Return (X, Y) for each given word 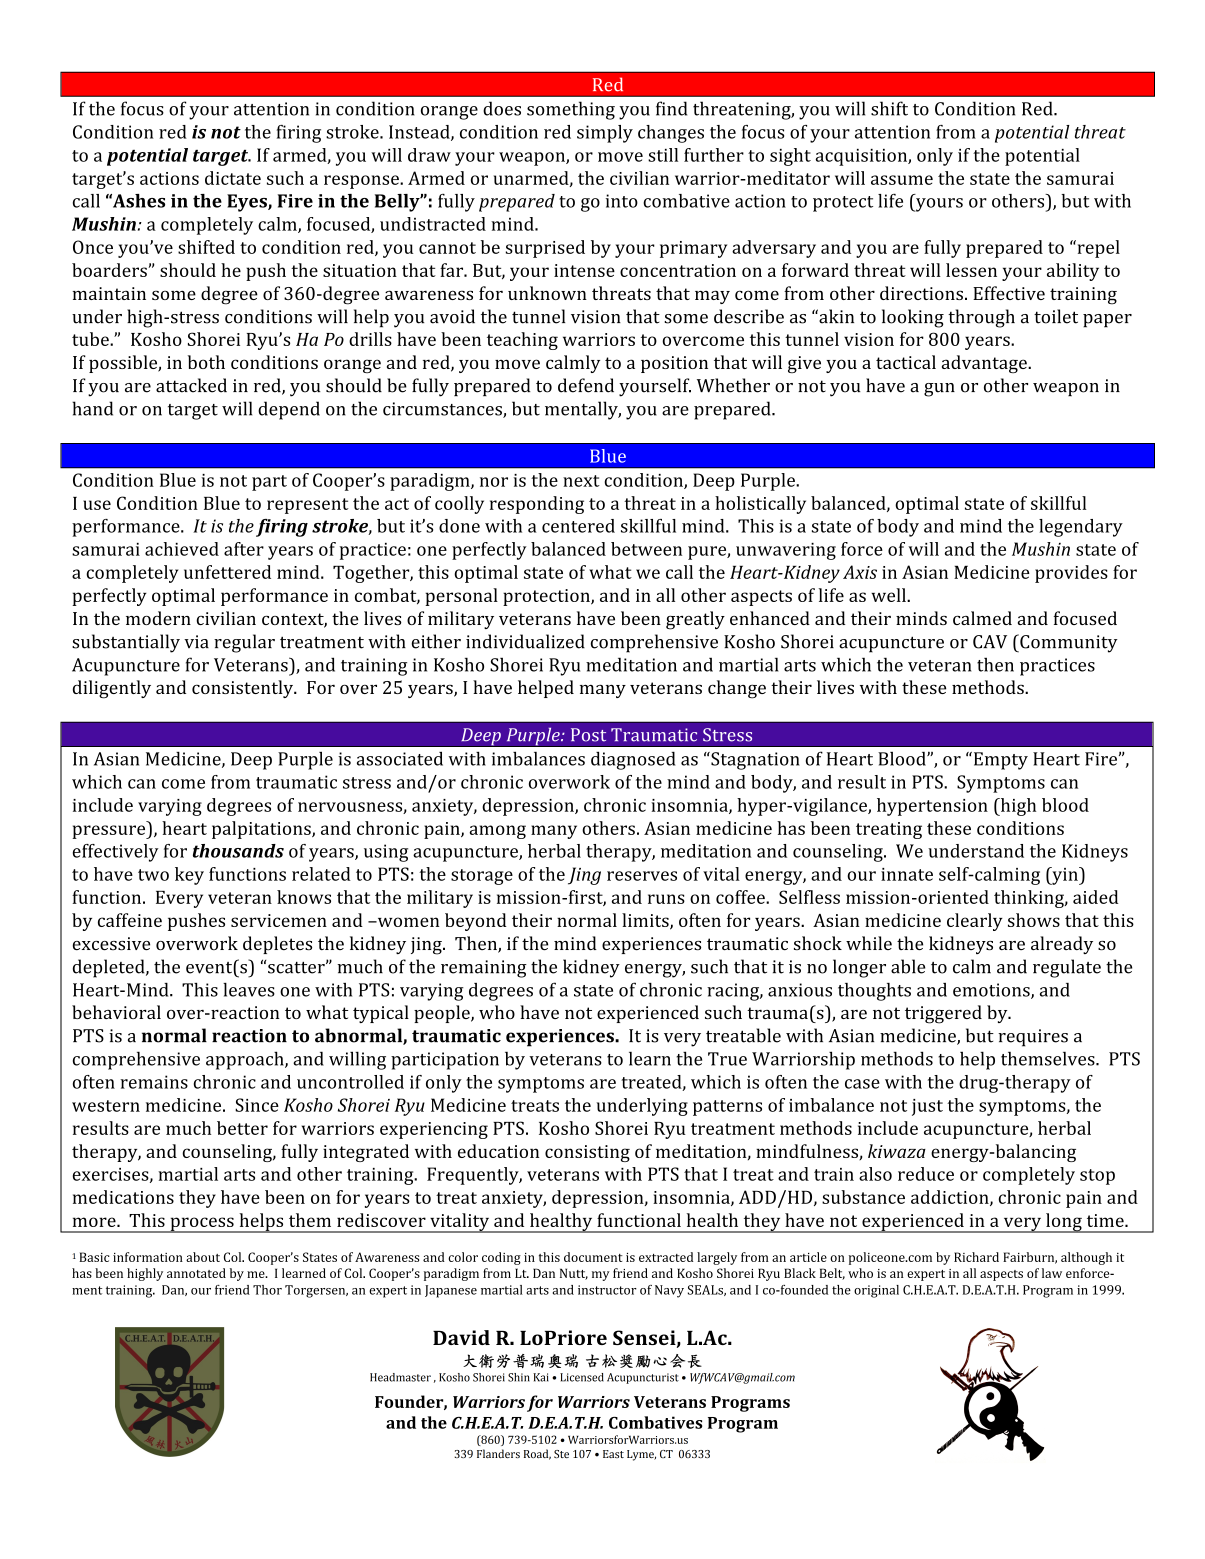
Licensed (582, 1377)
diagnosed (633, 760)
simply (605, 134)
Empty (999, 761)
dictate (233, 178)
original (876, 1291)
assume (902, 180)
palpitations (262, 830)
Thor (267, 1290)
